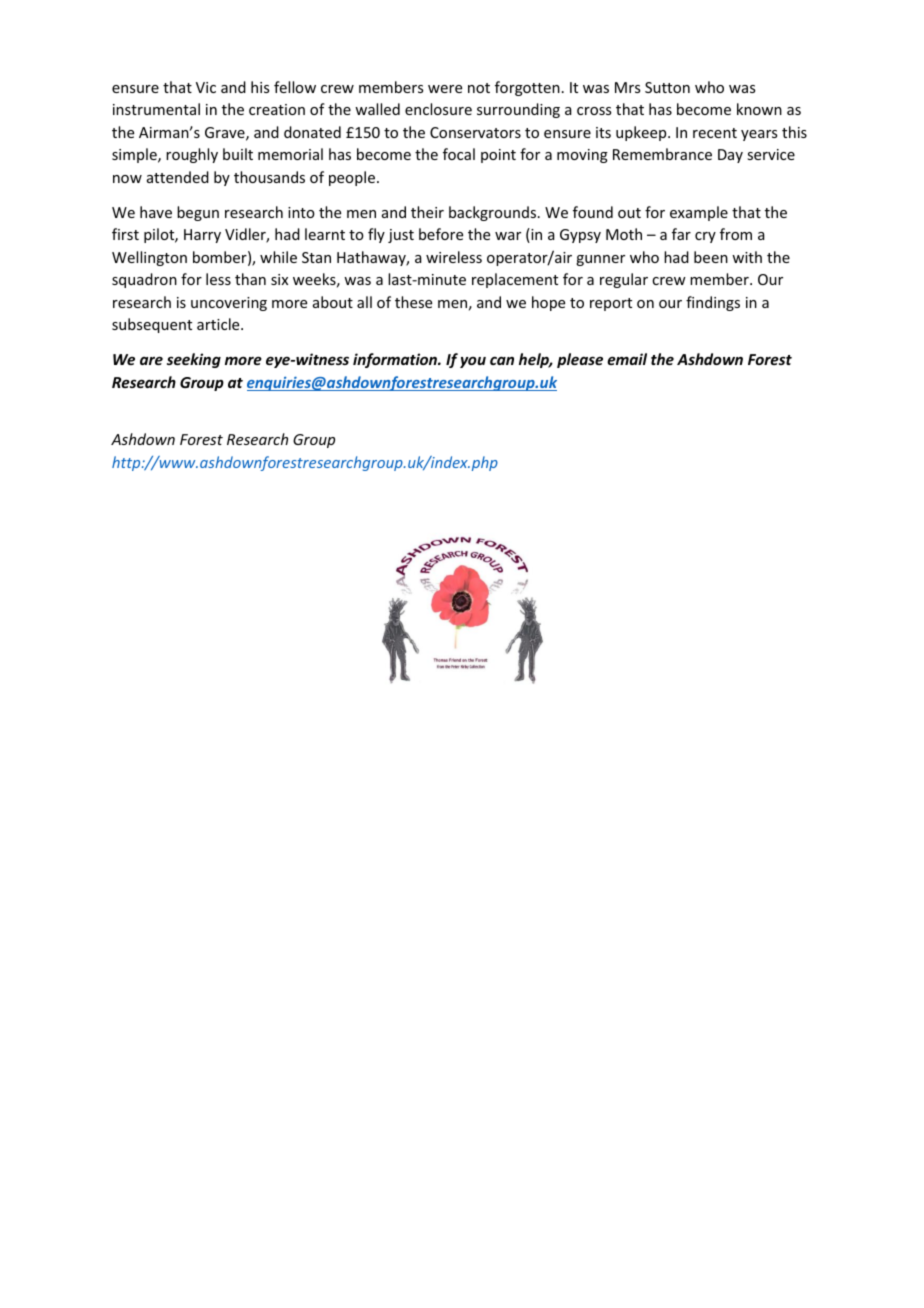 The height and width of the screenshot is (1308, 924). I want to click on Sutton, so click(667, 87).
